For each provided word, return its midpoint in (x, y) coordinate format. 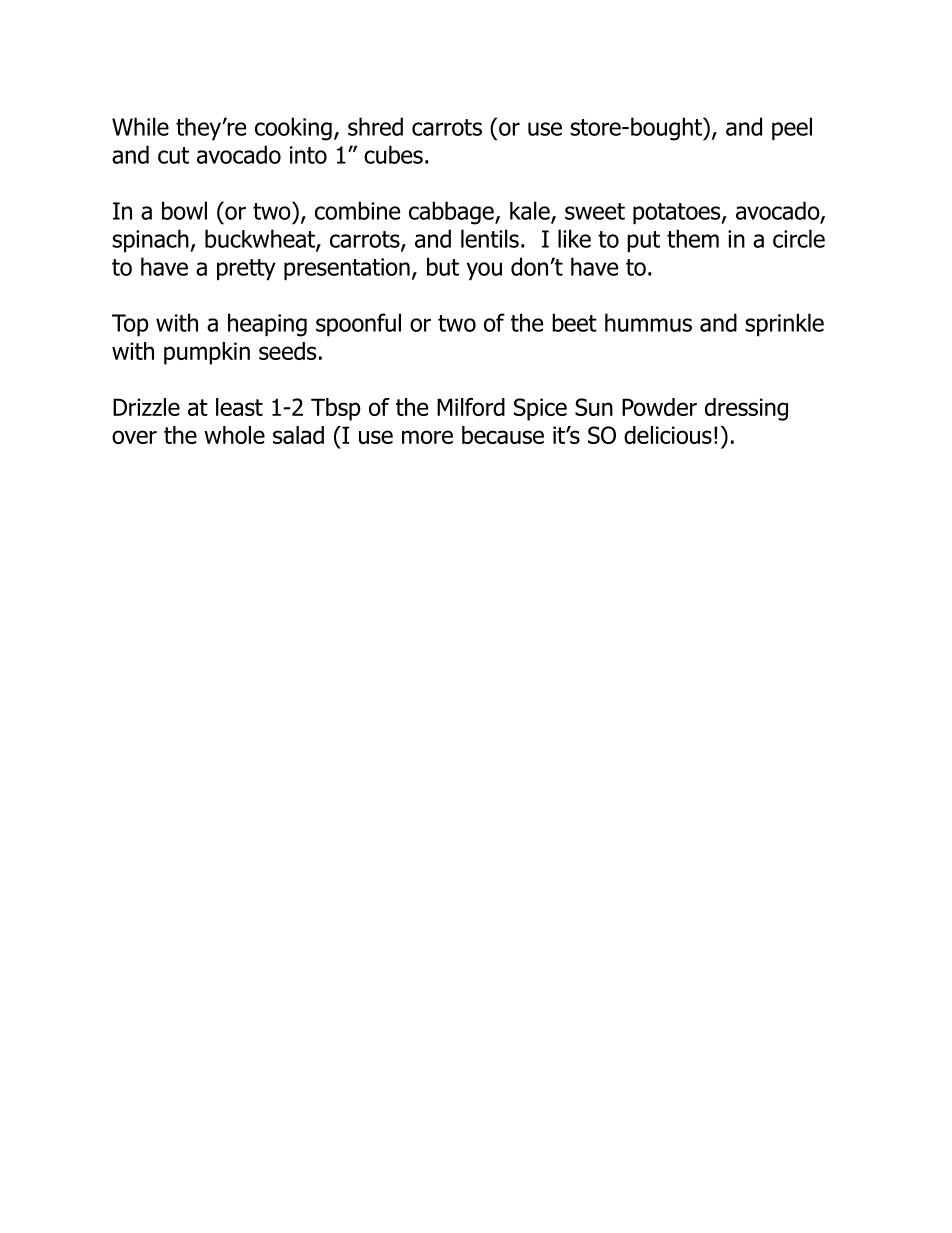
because (503, 435)
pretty (246, 270)
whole (234, 435)
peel (792, 129)
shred (375, 126)
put (643, 242)
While (140, 126)
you (484, 271)
